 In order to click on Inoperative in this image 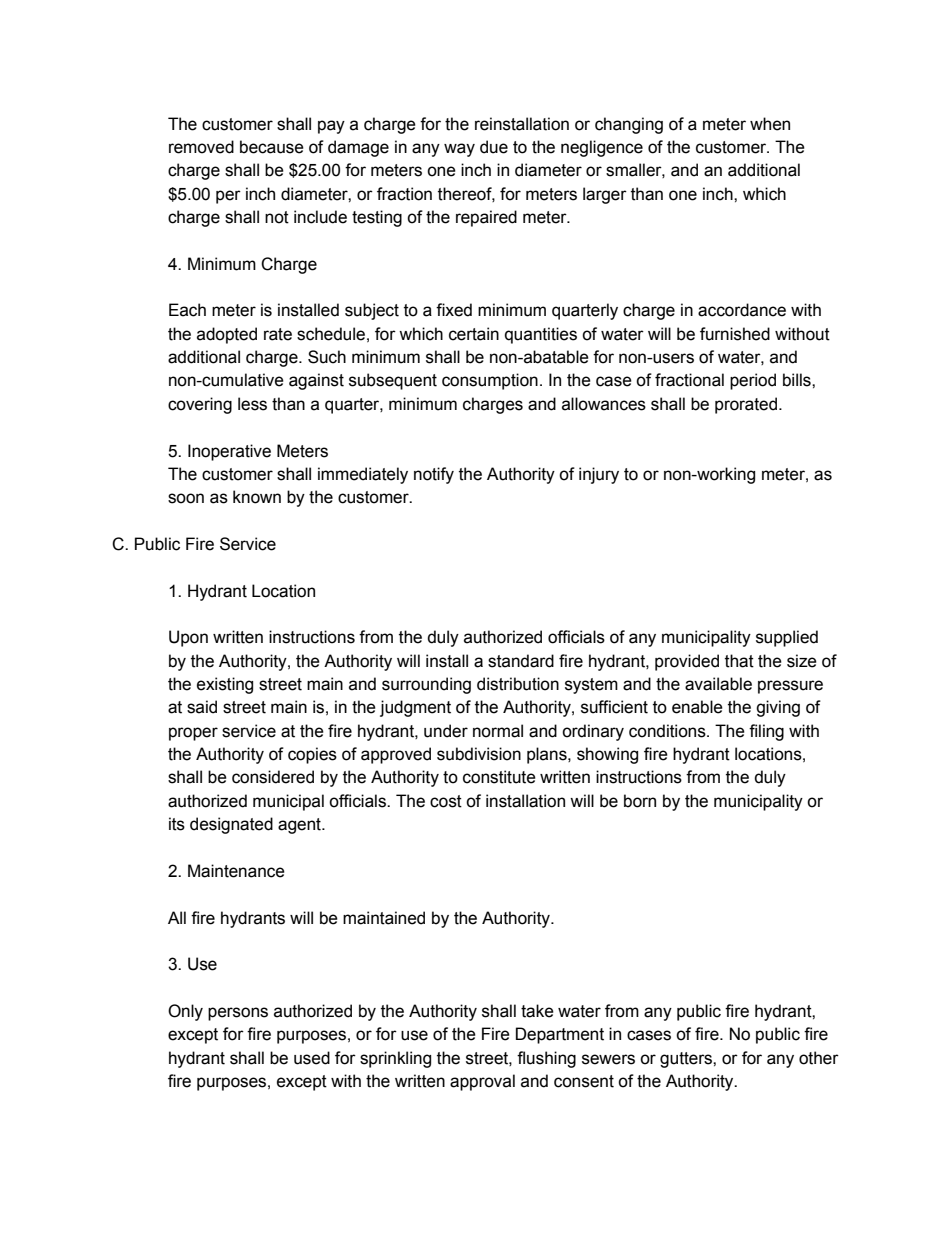, I will do `click(229, 452)`.
